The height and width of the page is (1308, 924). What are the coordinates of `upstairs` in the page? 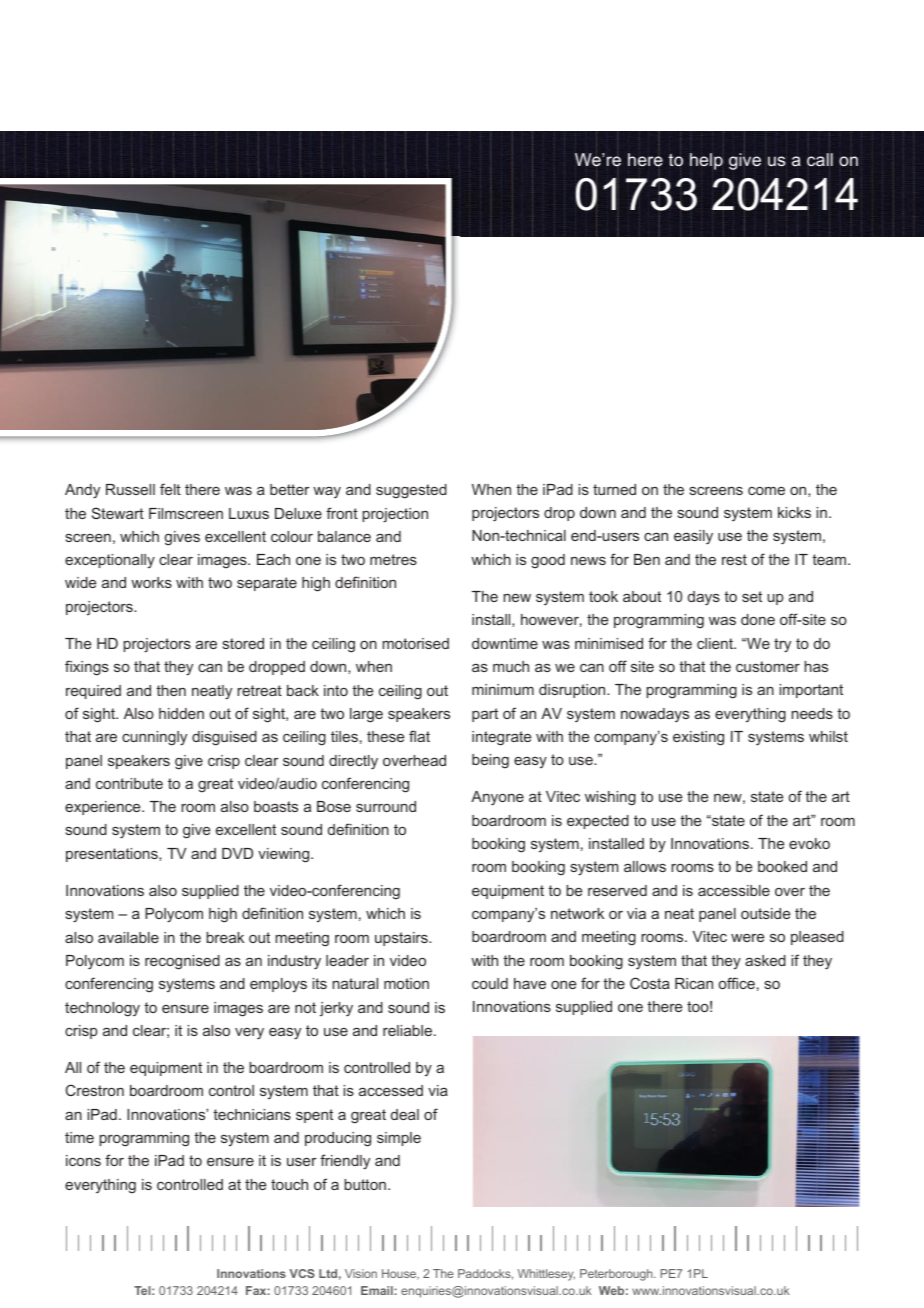 It's located at (402, 939).
